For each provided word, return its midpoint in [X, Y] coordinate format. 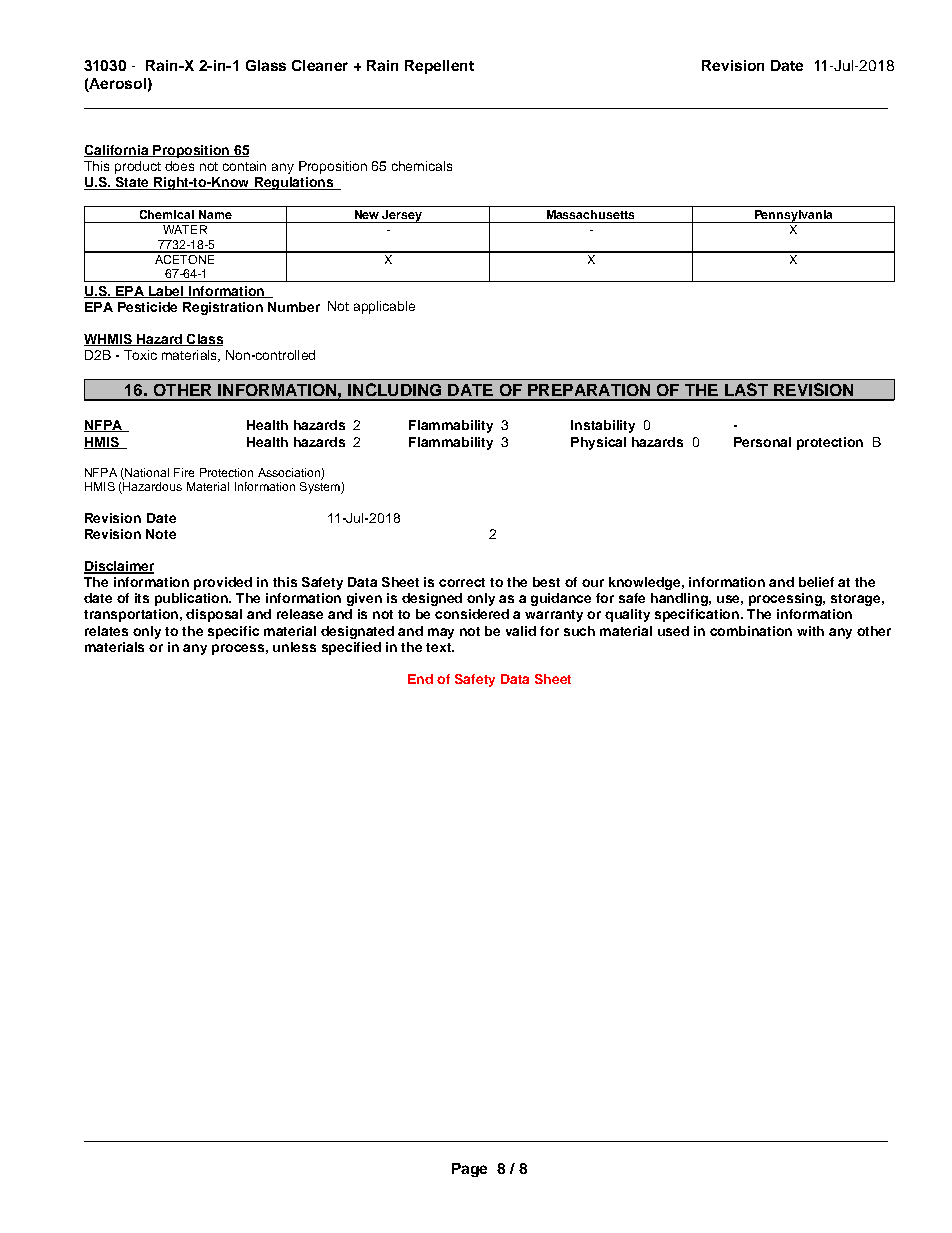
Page [469, 1170]
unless [294, 647]
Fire [184, 472]
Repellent [439, 67]
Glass [266, 65]
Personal [762, 442]
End [420, 679]
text [439, 647]
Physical [598, 443]
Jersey [402, 216]
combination [751, 631]
